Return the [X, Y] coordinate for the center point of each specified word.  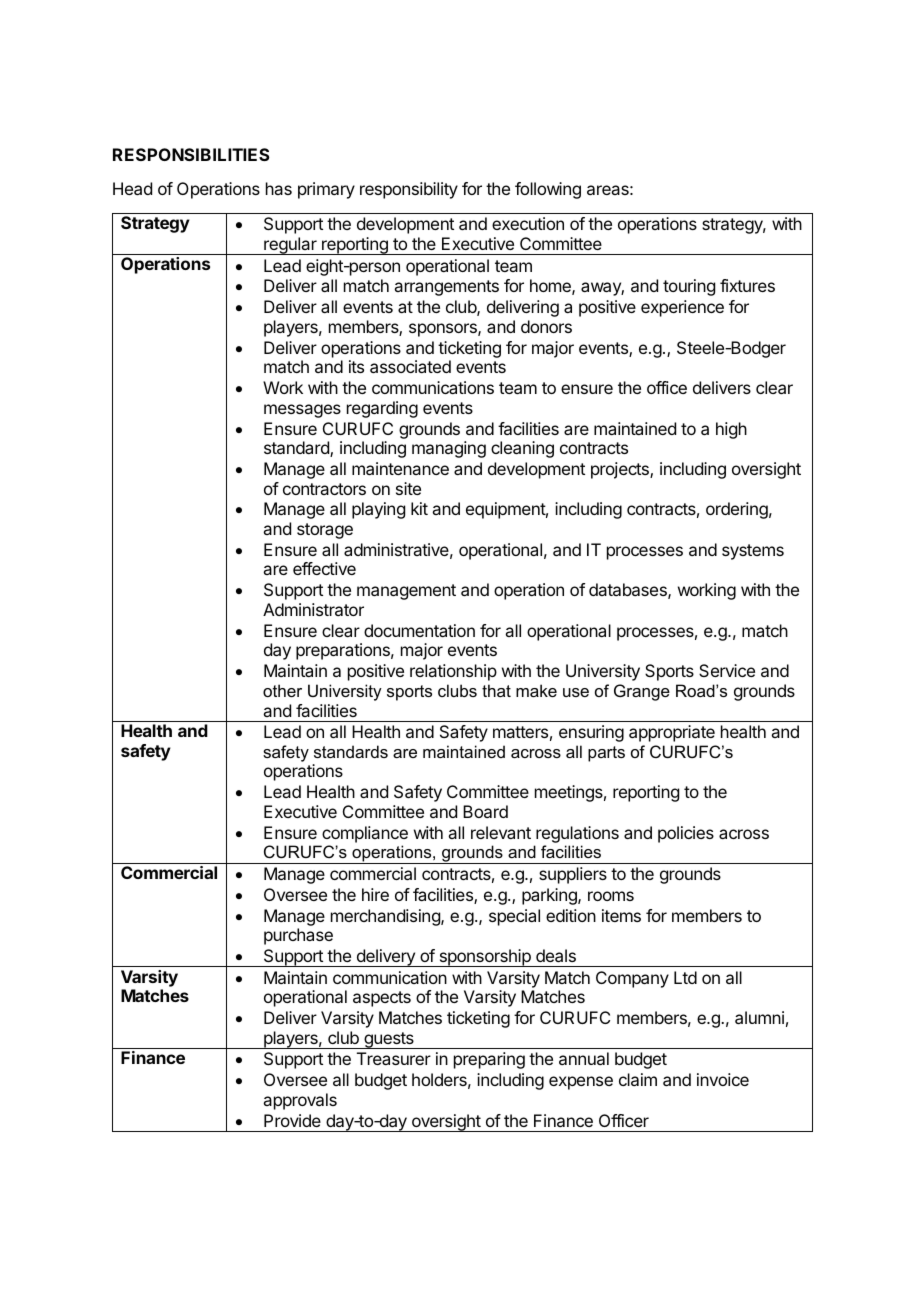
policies [686, 834]
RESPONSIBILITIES [191, 154]
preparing [489, 1060]
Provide [292, 1120]
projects [621, 470]
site [408, 488]
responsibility [409, 190]
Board [485, 811]
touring [689, 287]
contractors [324, 489]
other [282, 690]
